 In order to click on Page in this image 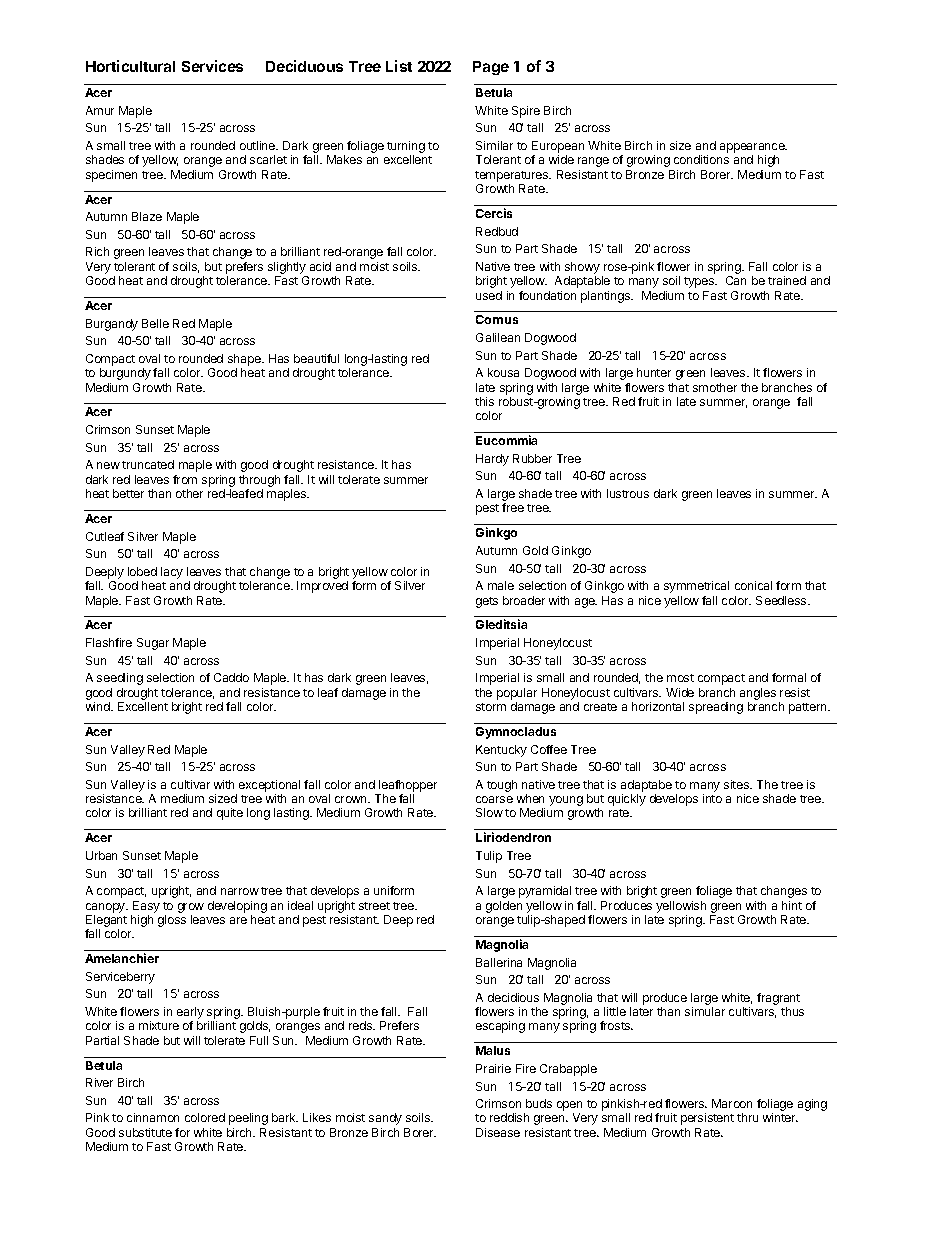, I will do `click(491, 68)`.
